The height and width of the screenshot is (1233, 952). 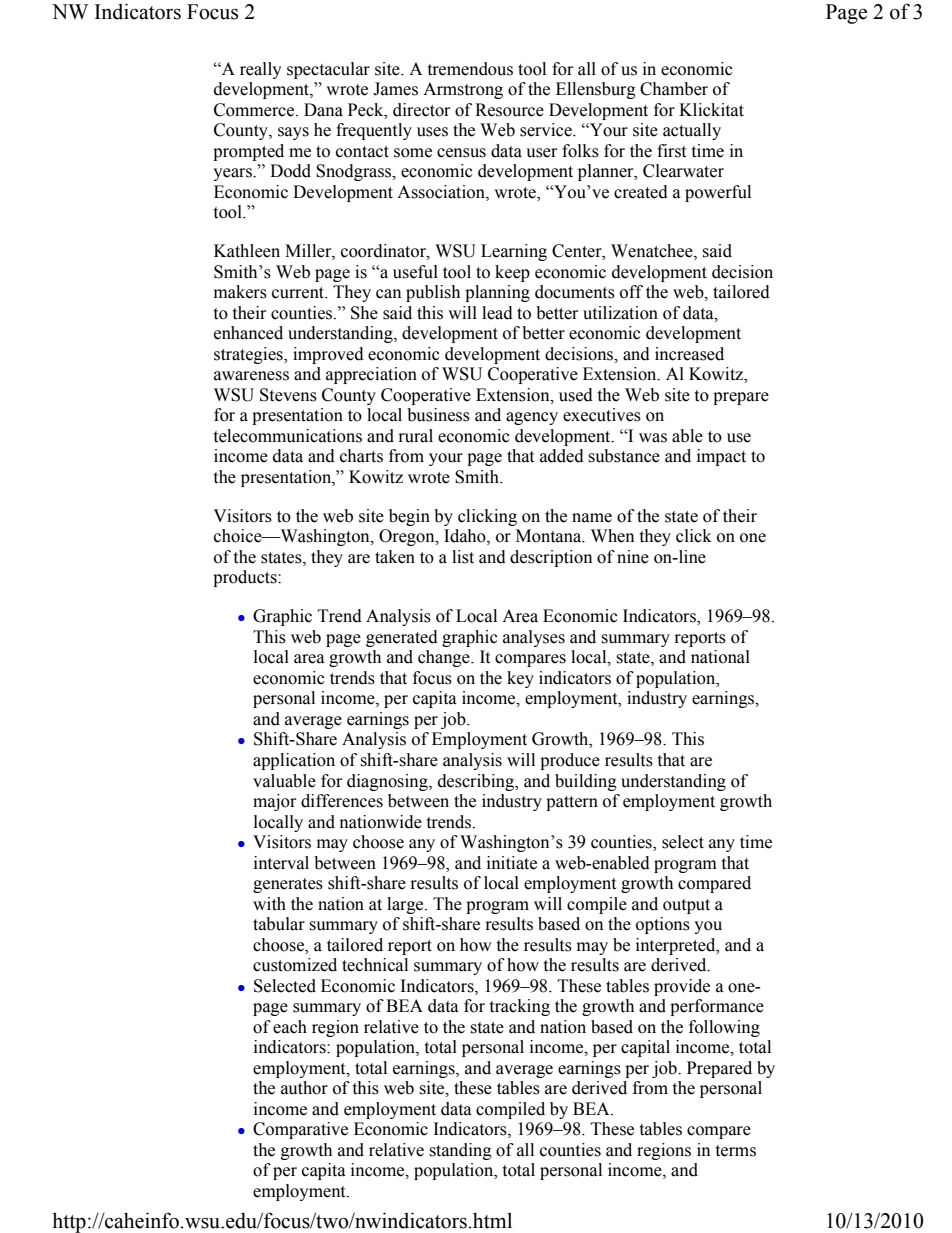 I want to click on Armstrong, so click(x=463, y=90).
